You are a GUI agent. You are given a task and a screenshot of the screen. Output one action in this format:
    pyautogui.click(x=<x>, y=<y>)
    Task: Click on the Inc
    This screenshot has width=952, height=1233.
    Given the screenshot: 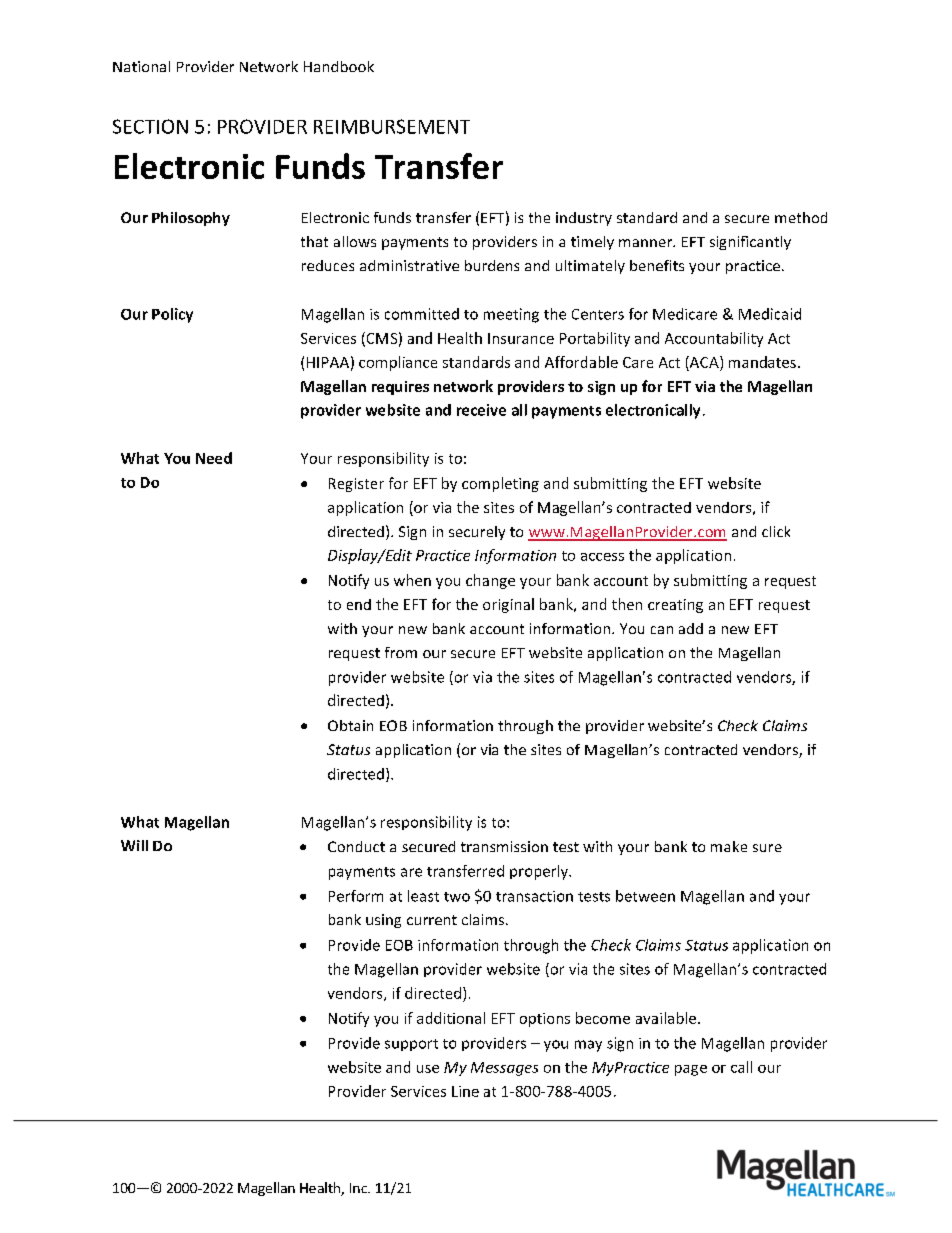 What is the action you would take?
    pyautogui.click(x=359, y=1188)
